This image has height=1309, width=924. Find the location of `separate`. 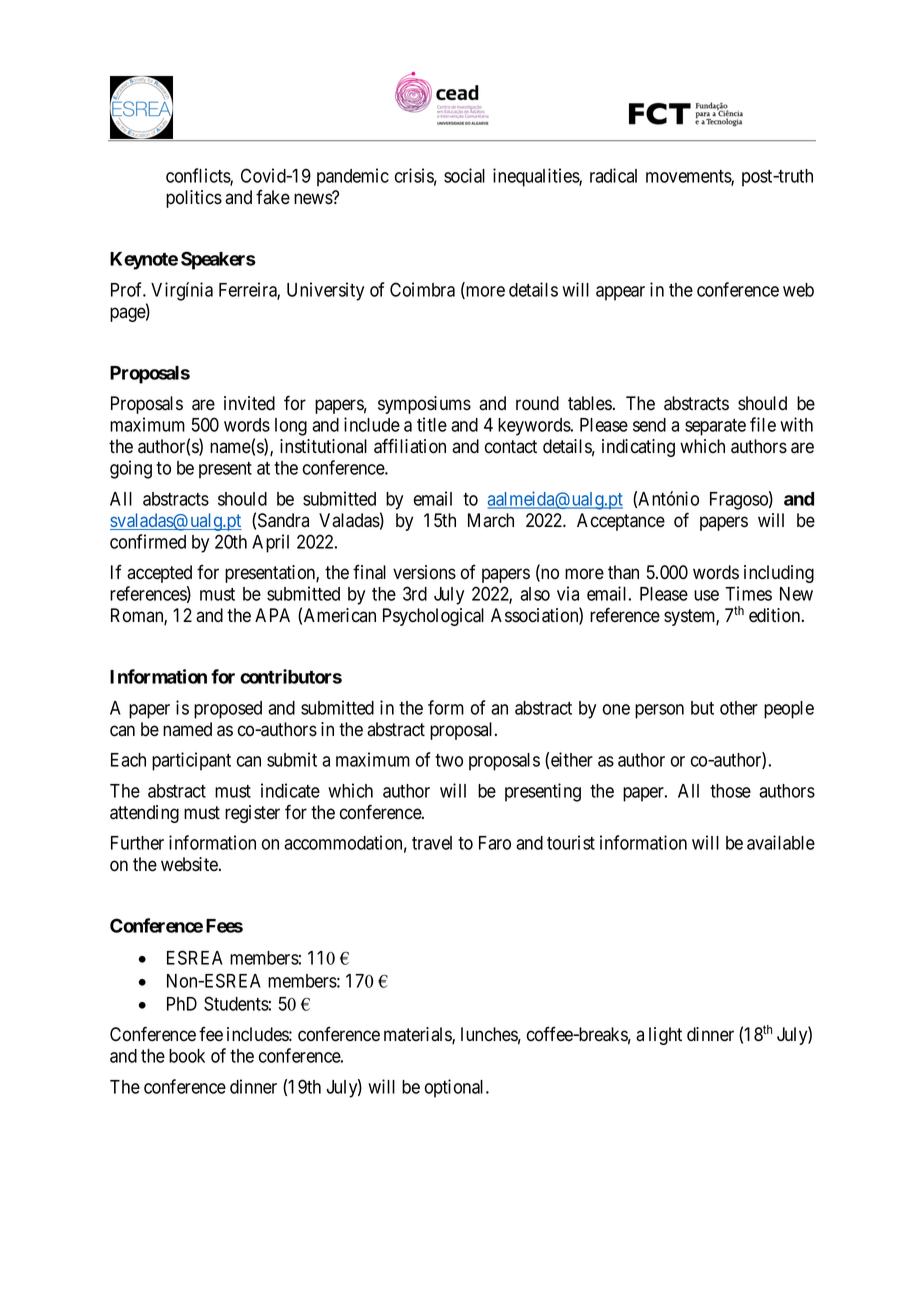

separate is located at coordinates (715, 427).
